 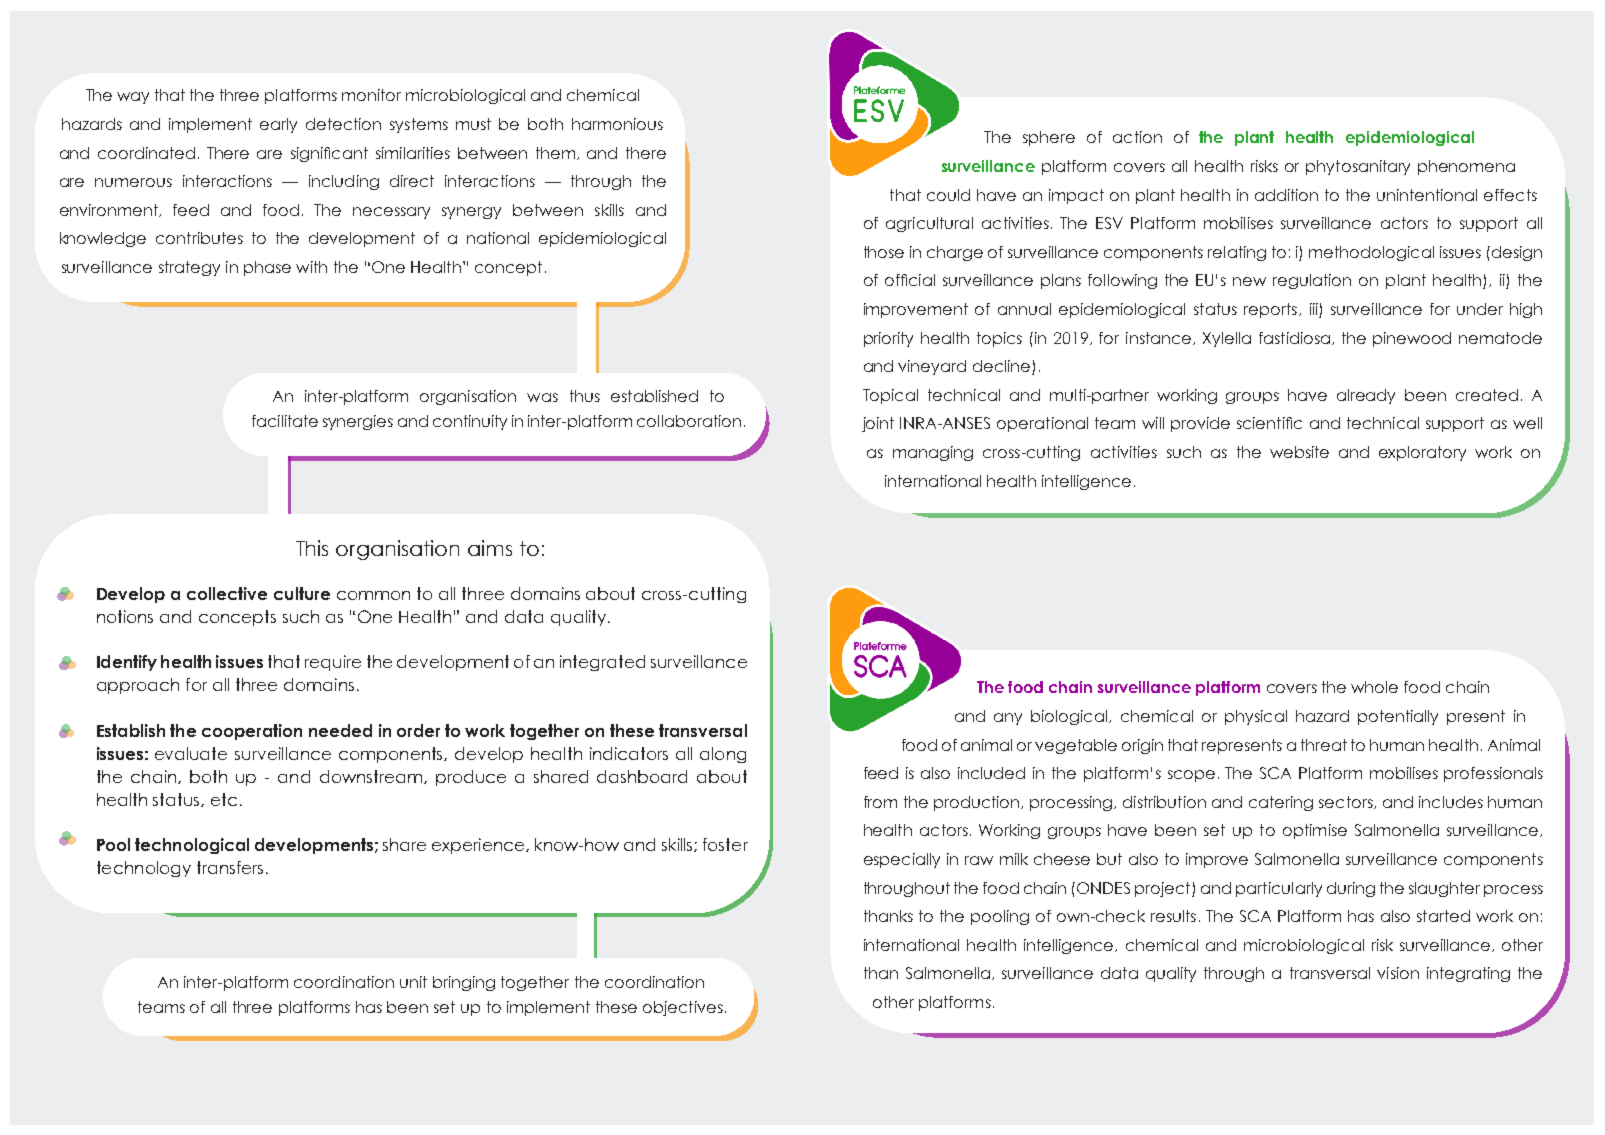 What do you see at coordinates (1398, 973) in the page?
I see `vision` at bounding box center [1398, 973].
